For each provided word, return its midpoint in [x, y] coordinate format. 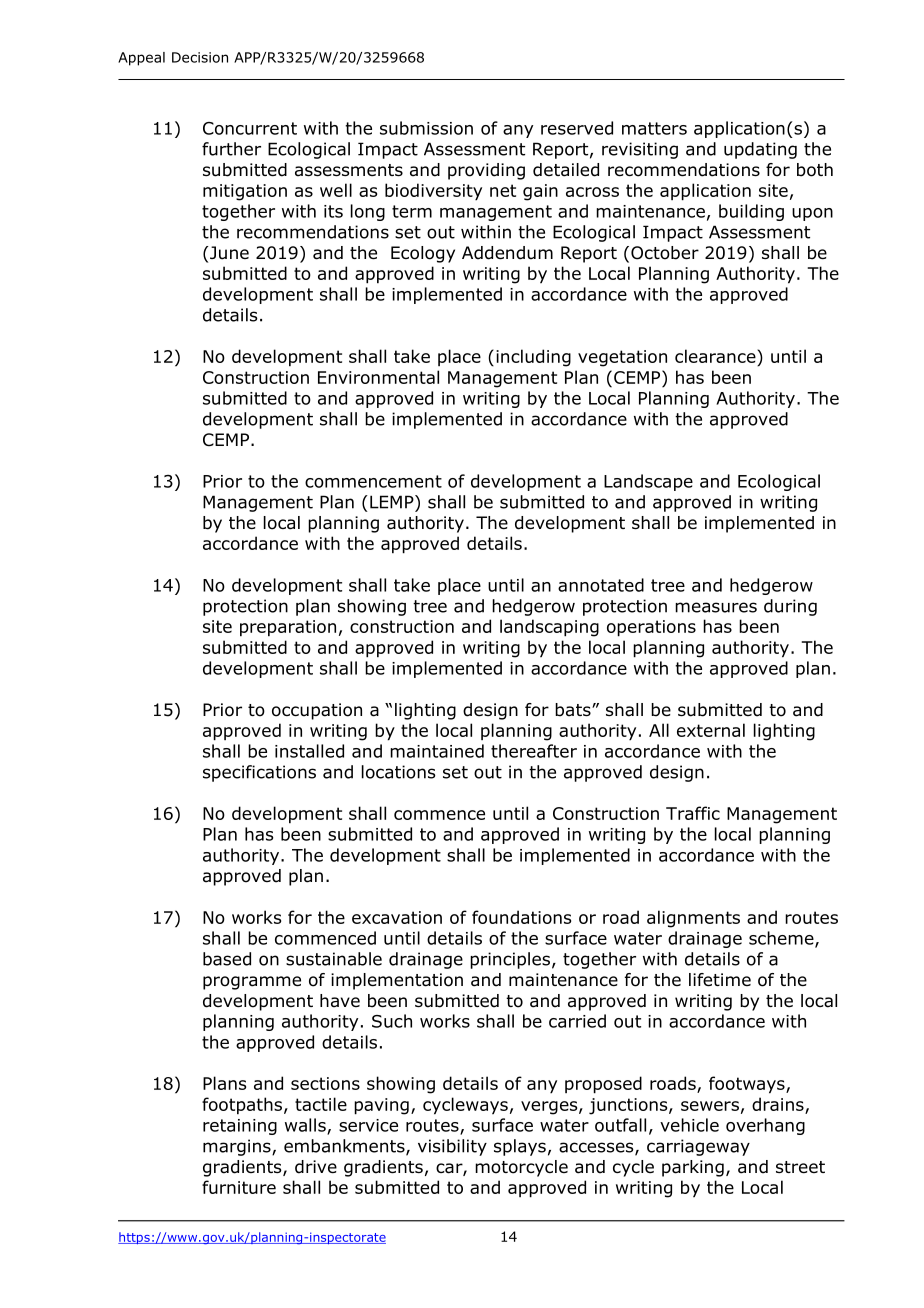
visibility [452, 1147]
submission [426, 128]
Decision [200, 57]
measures [716, 607]
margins [238, 1147]
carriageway [698, 1147]
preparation [288, 628]
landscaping [549, 628]
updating [760, 150]
